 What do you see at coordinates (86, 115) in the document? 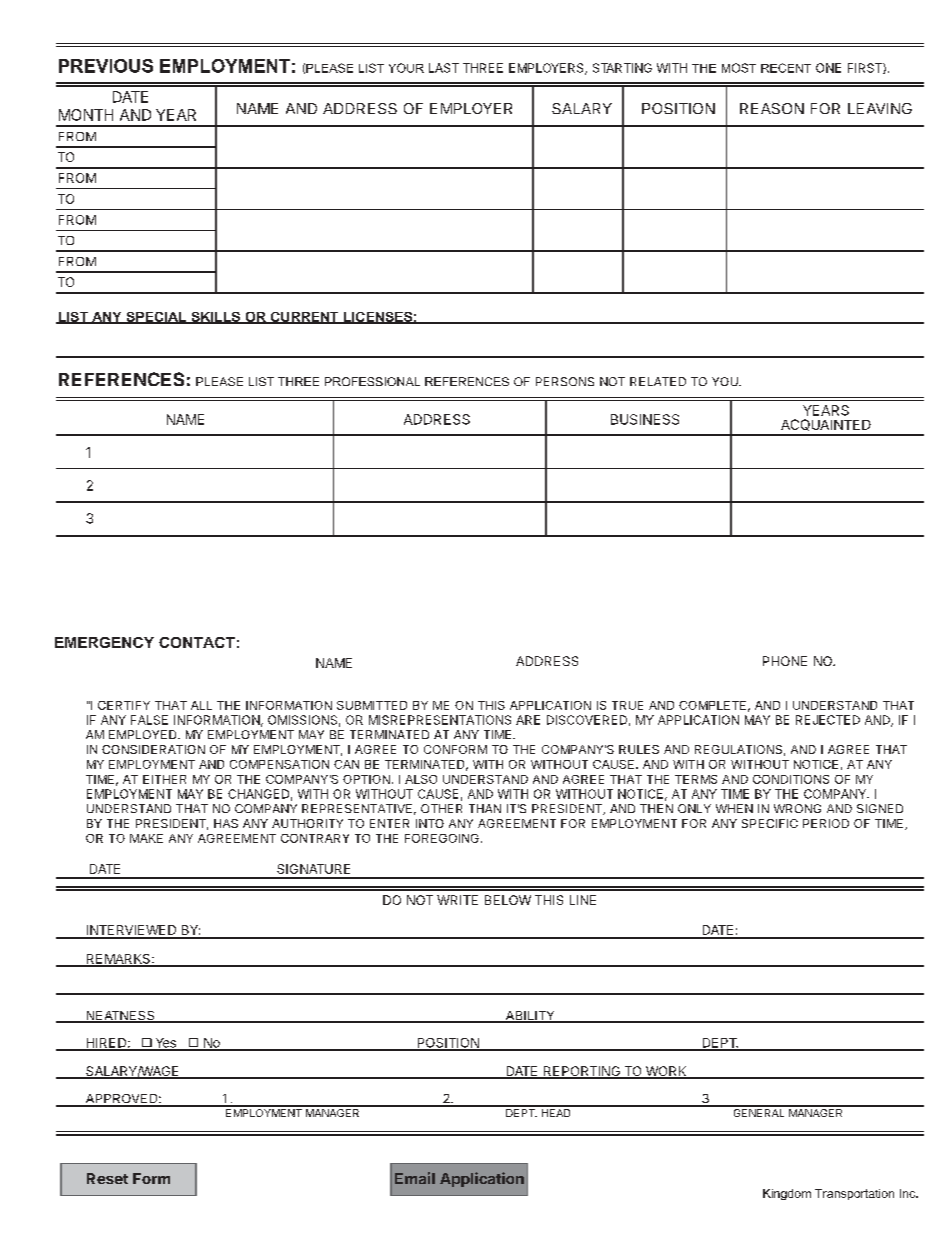
I see `MONTH` at bounding box center [86, 115].
